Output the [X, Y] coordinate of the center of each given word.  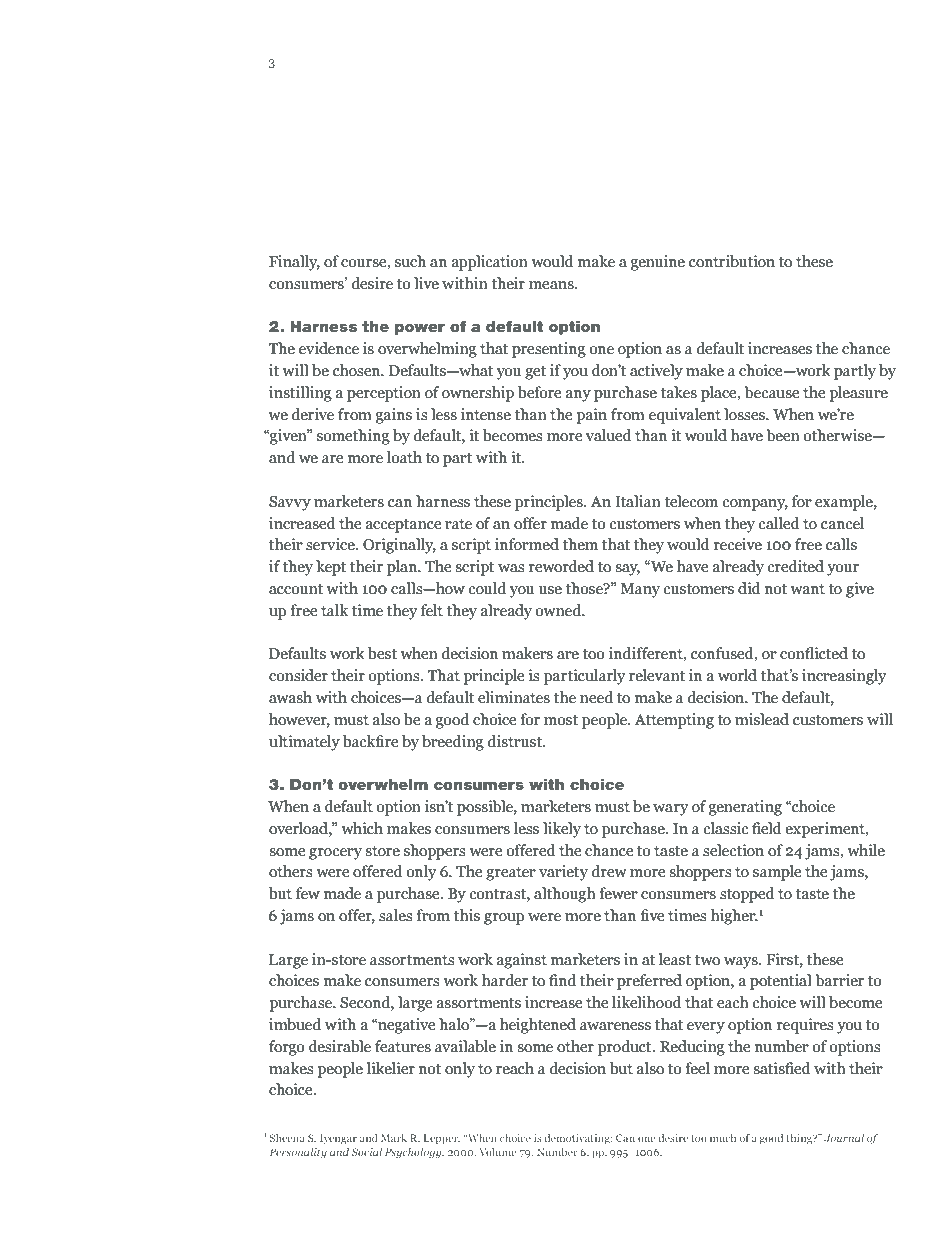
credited [795, 566]
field [767, 828]
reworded [561, 566]
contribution [732, 261]
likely [562, 830]
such [410, 261]
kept [331, 568]
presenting [549, 350]
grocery [335, 854]
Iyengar [338, 1139]
